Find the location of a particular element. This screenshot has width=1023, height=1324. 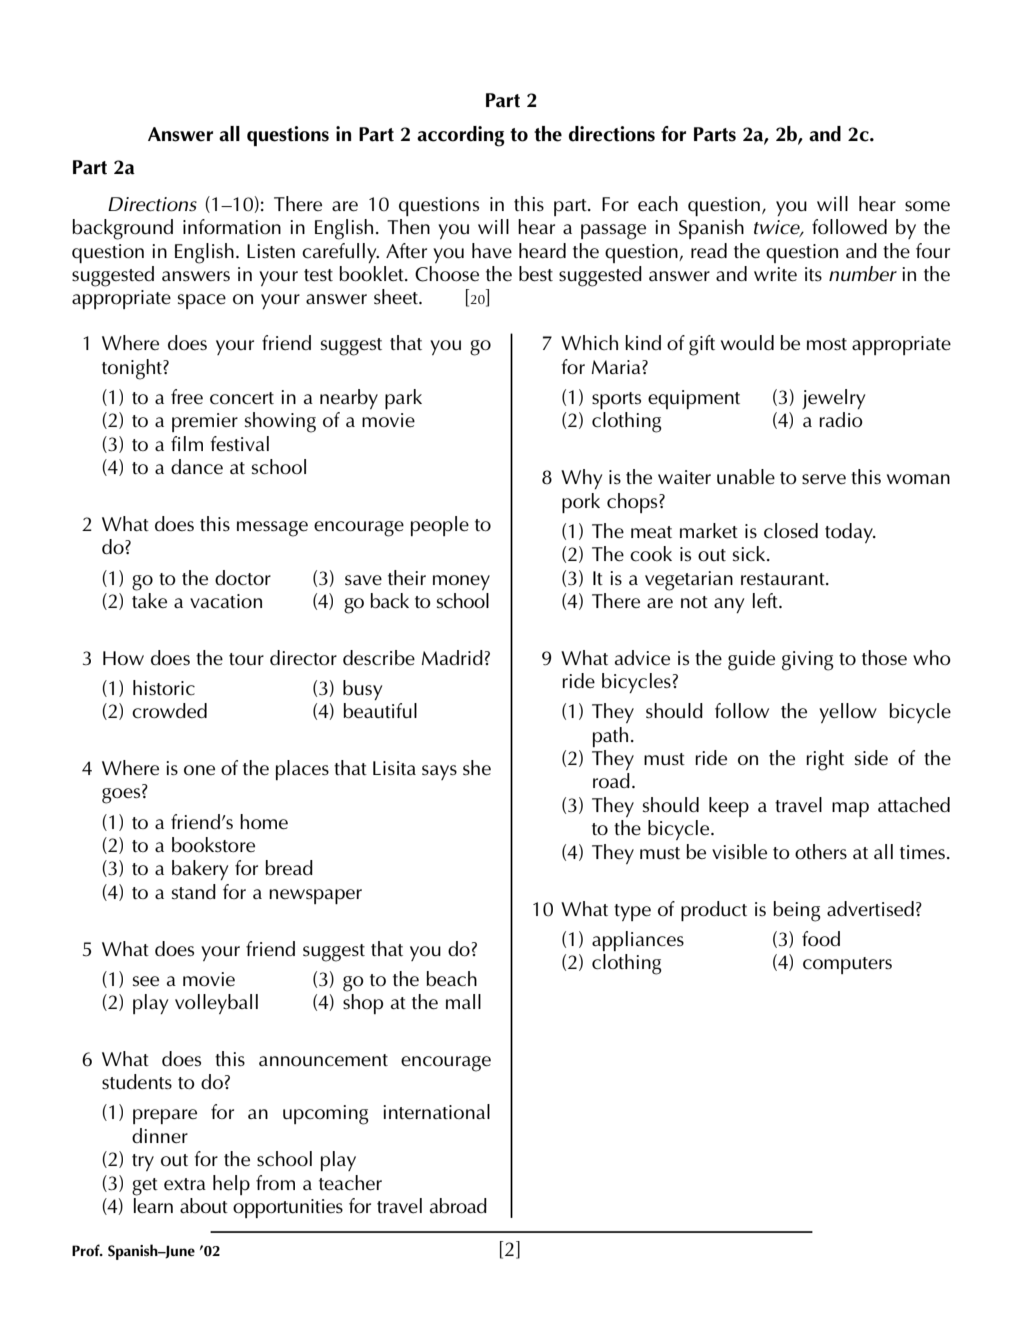

yellow is located at coordinates (848, 713).
